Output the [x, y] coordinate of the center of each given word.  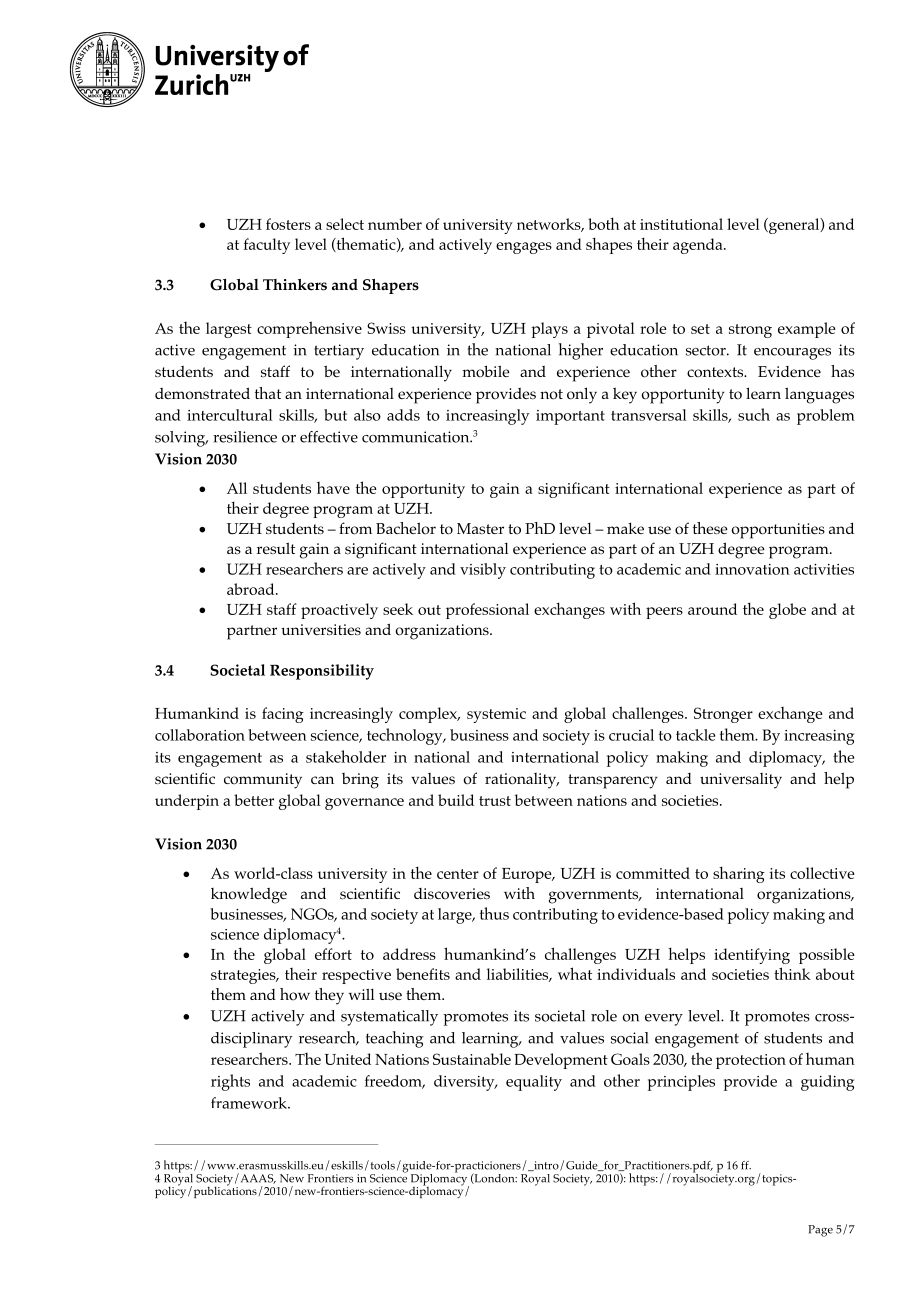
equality [534, 1083]
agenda [699, 246]
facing [283, 715]
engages [524, 248]
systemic [496, 715]
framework [250, 1103]
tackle [695, 735]
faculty [267, 246]
